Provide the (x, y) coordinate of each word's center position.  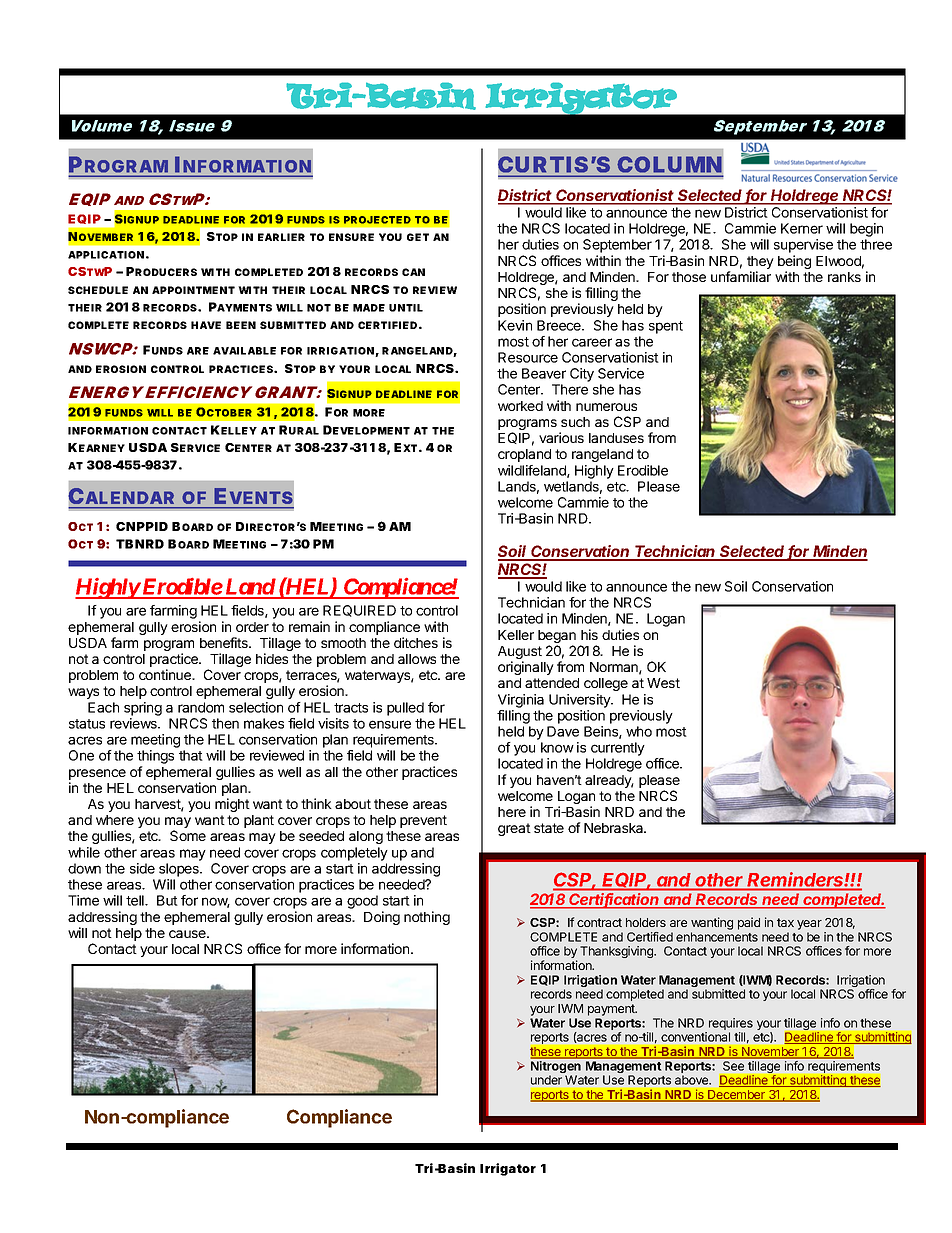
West (663, 683)
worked (520, 406)
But (167, 900)
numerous (606, 407)
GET (418, 237)
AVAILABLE (244, 351)
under (546, 1079)
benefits (225, 642)
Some (188, 835)
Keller (516, 635)
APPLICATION (106, 255)
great (514, 829)
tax (785, 922)
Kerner (802, 228)
